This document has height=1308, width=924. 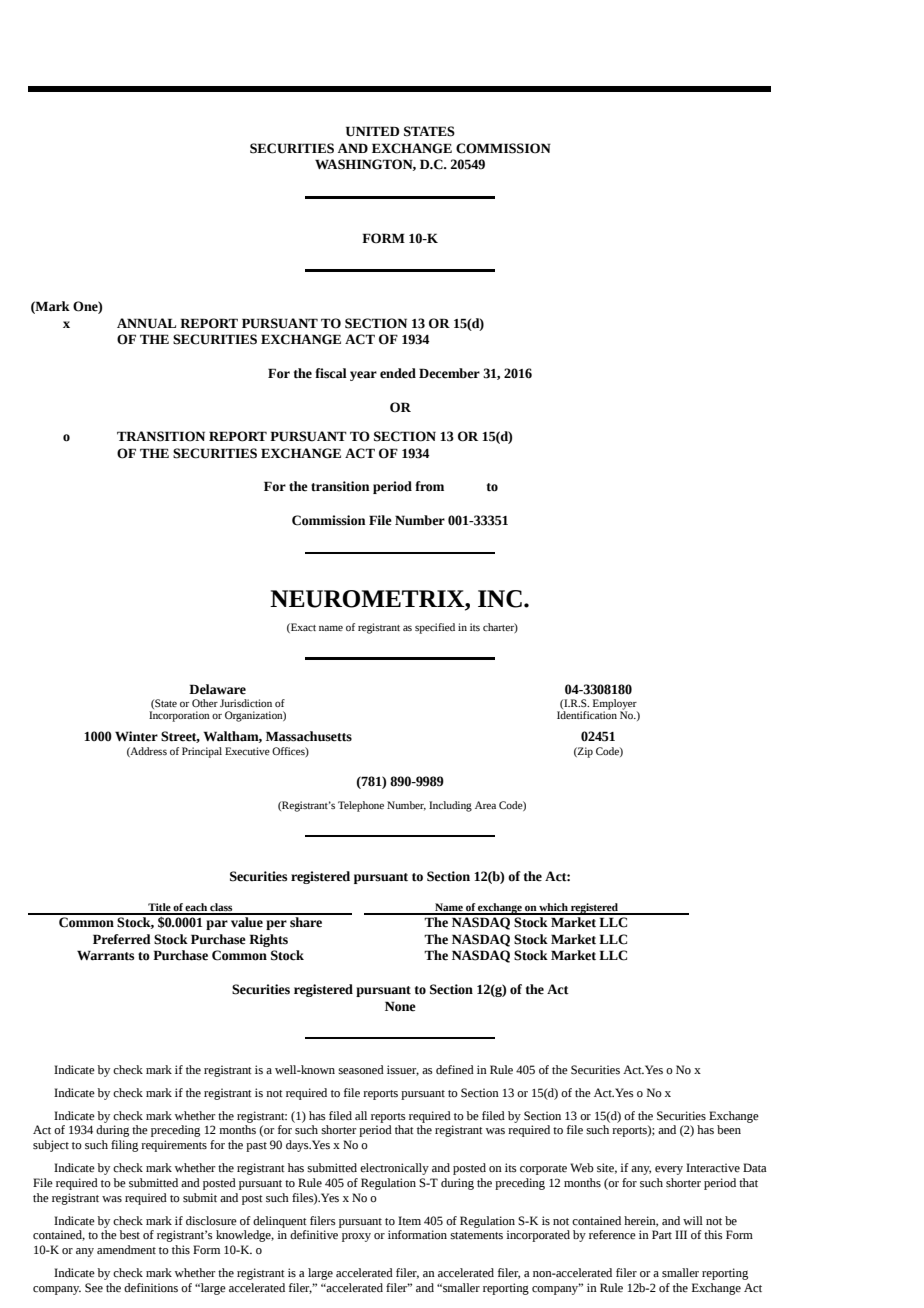 What do you see at coordinates (400, 1006) in the document?
I see `None` at bounding box center [400, 1006].
